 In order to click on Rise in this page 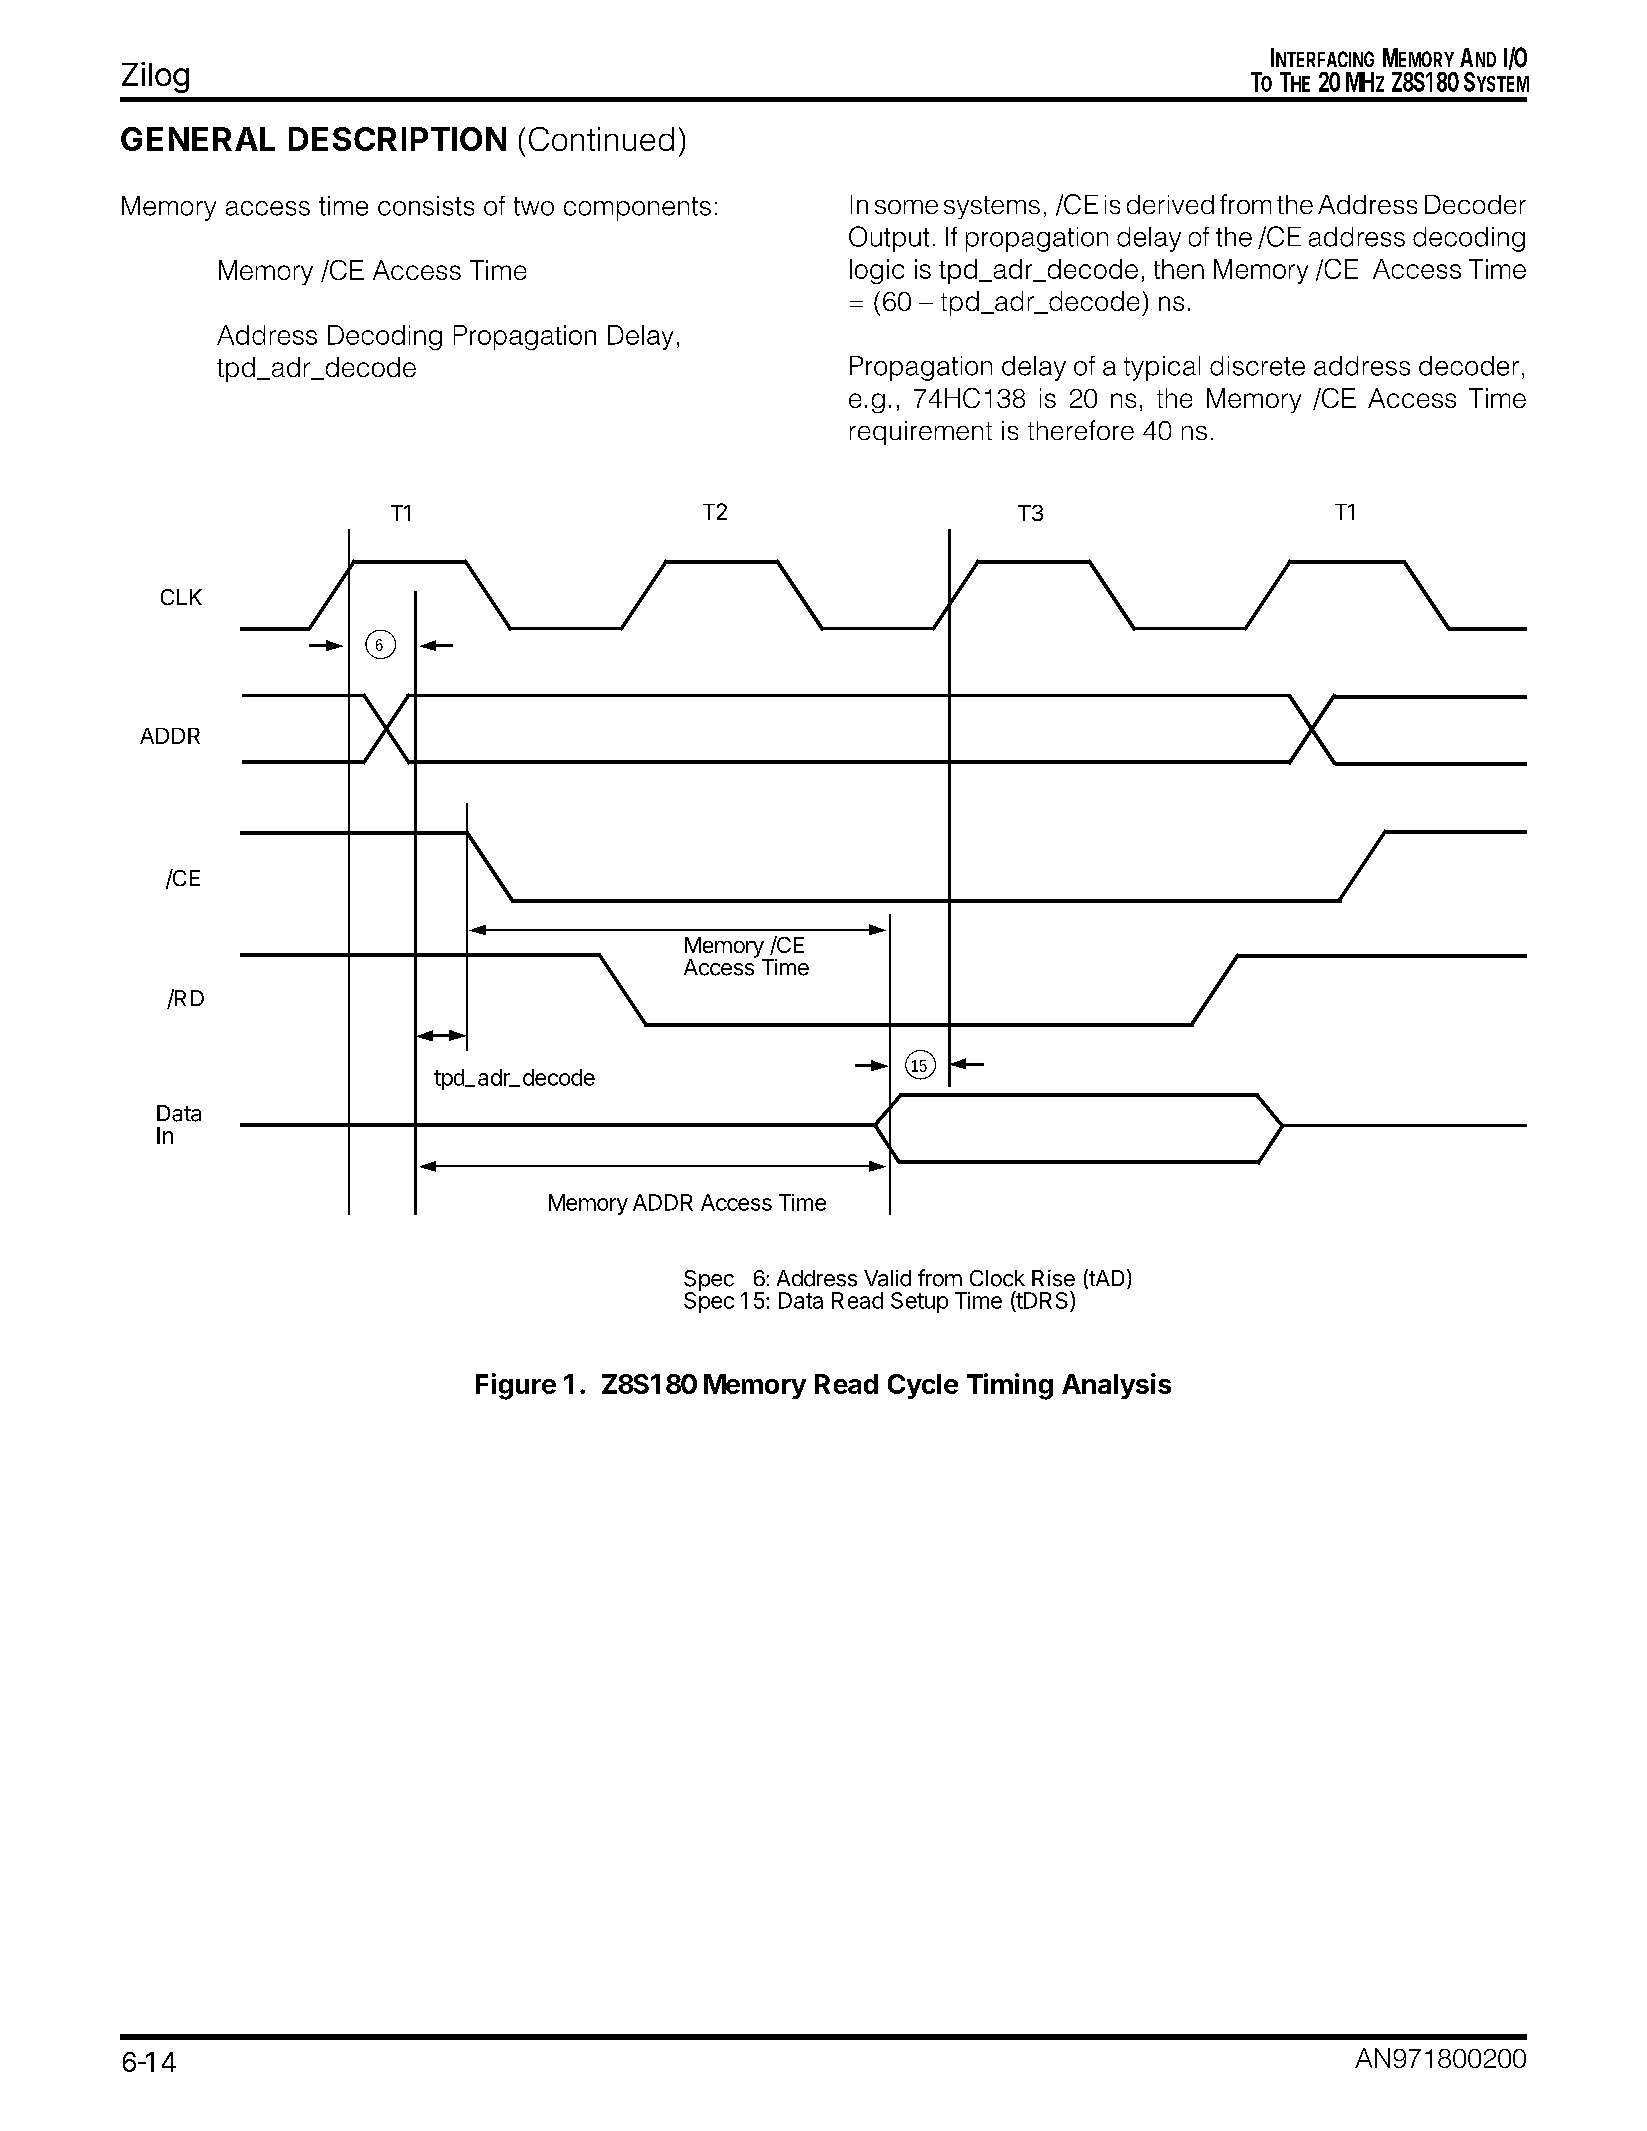, I will do `click(1053, 1278)`.
